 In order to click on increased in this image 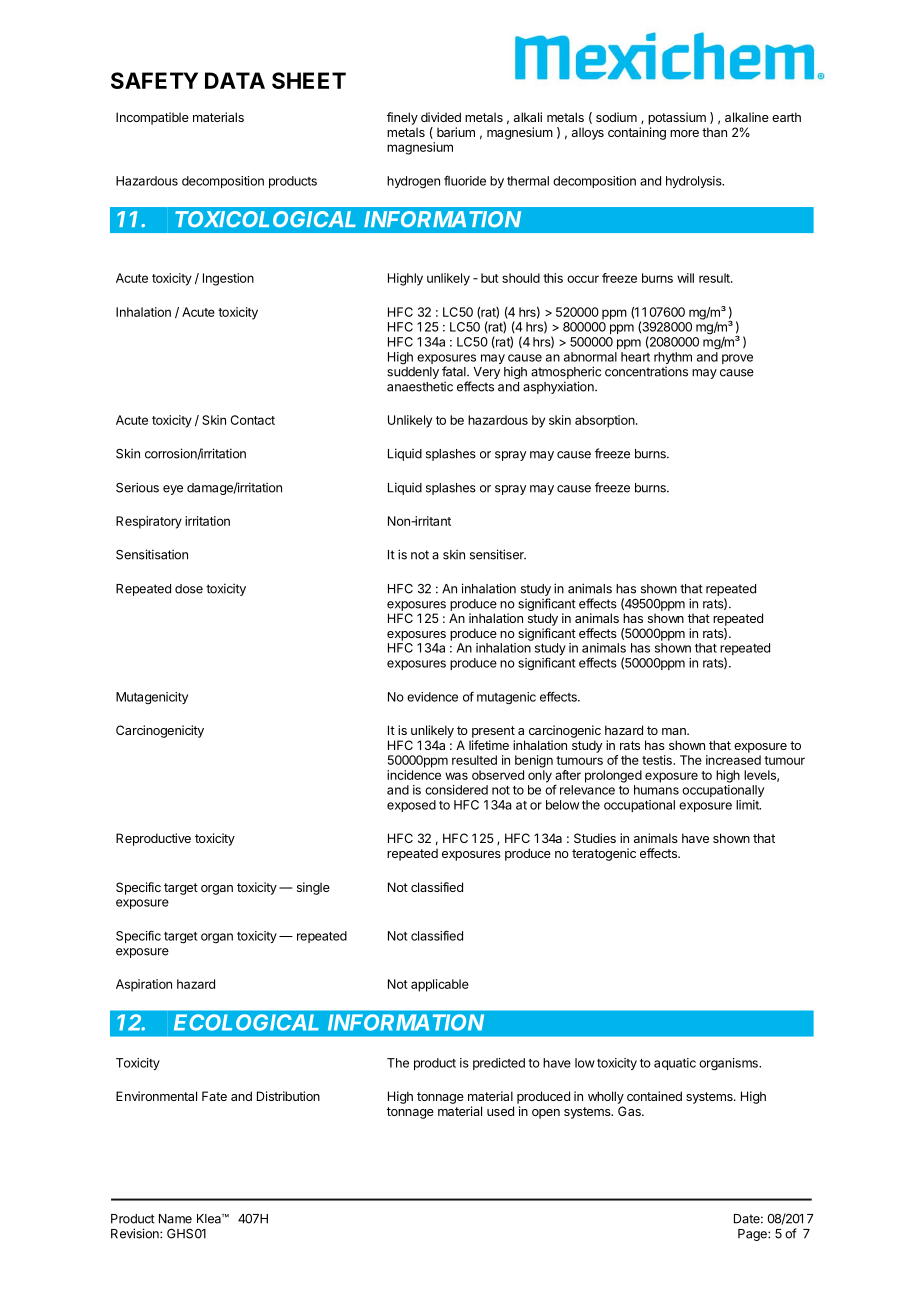, I will do `click(733, 760)`.
